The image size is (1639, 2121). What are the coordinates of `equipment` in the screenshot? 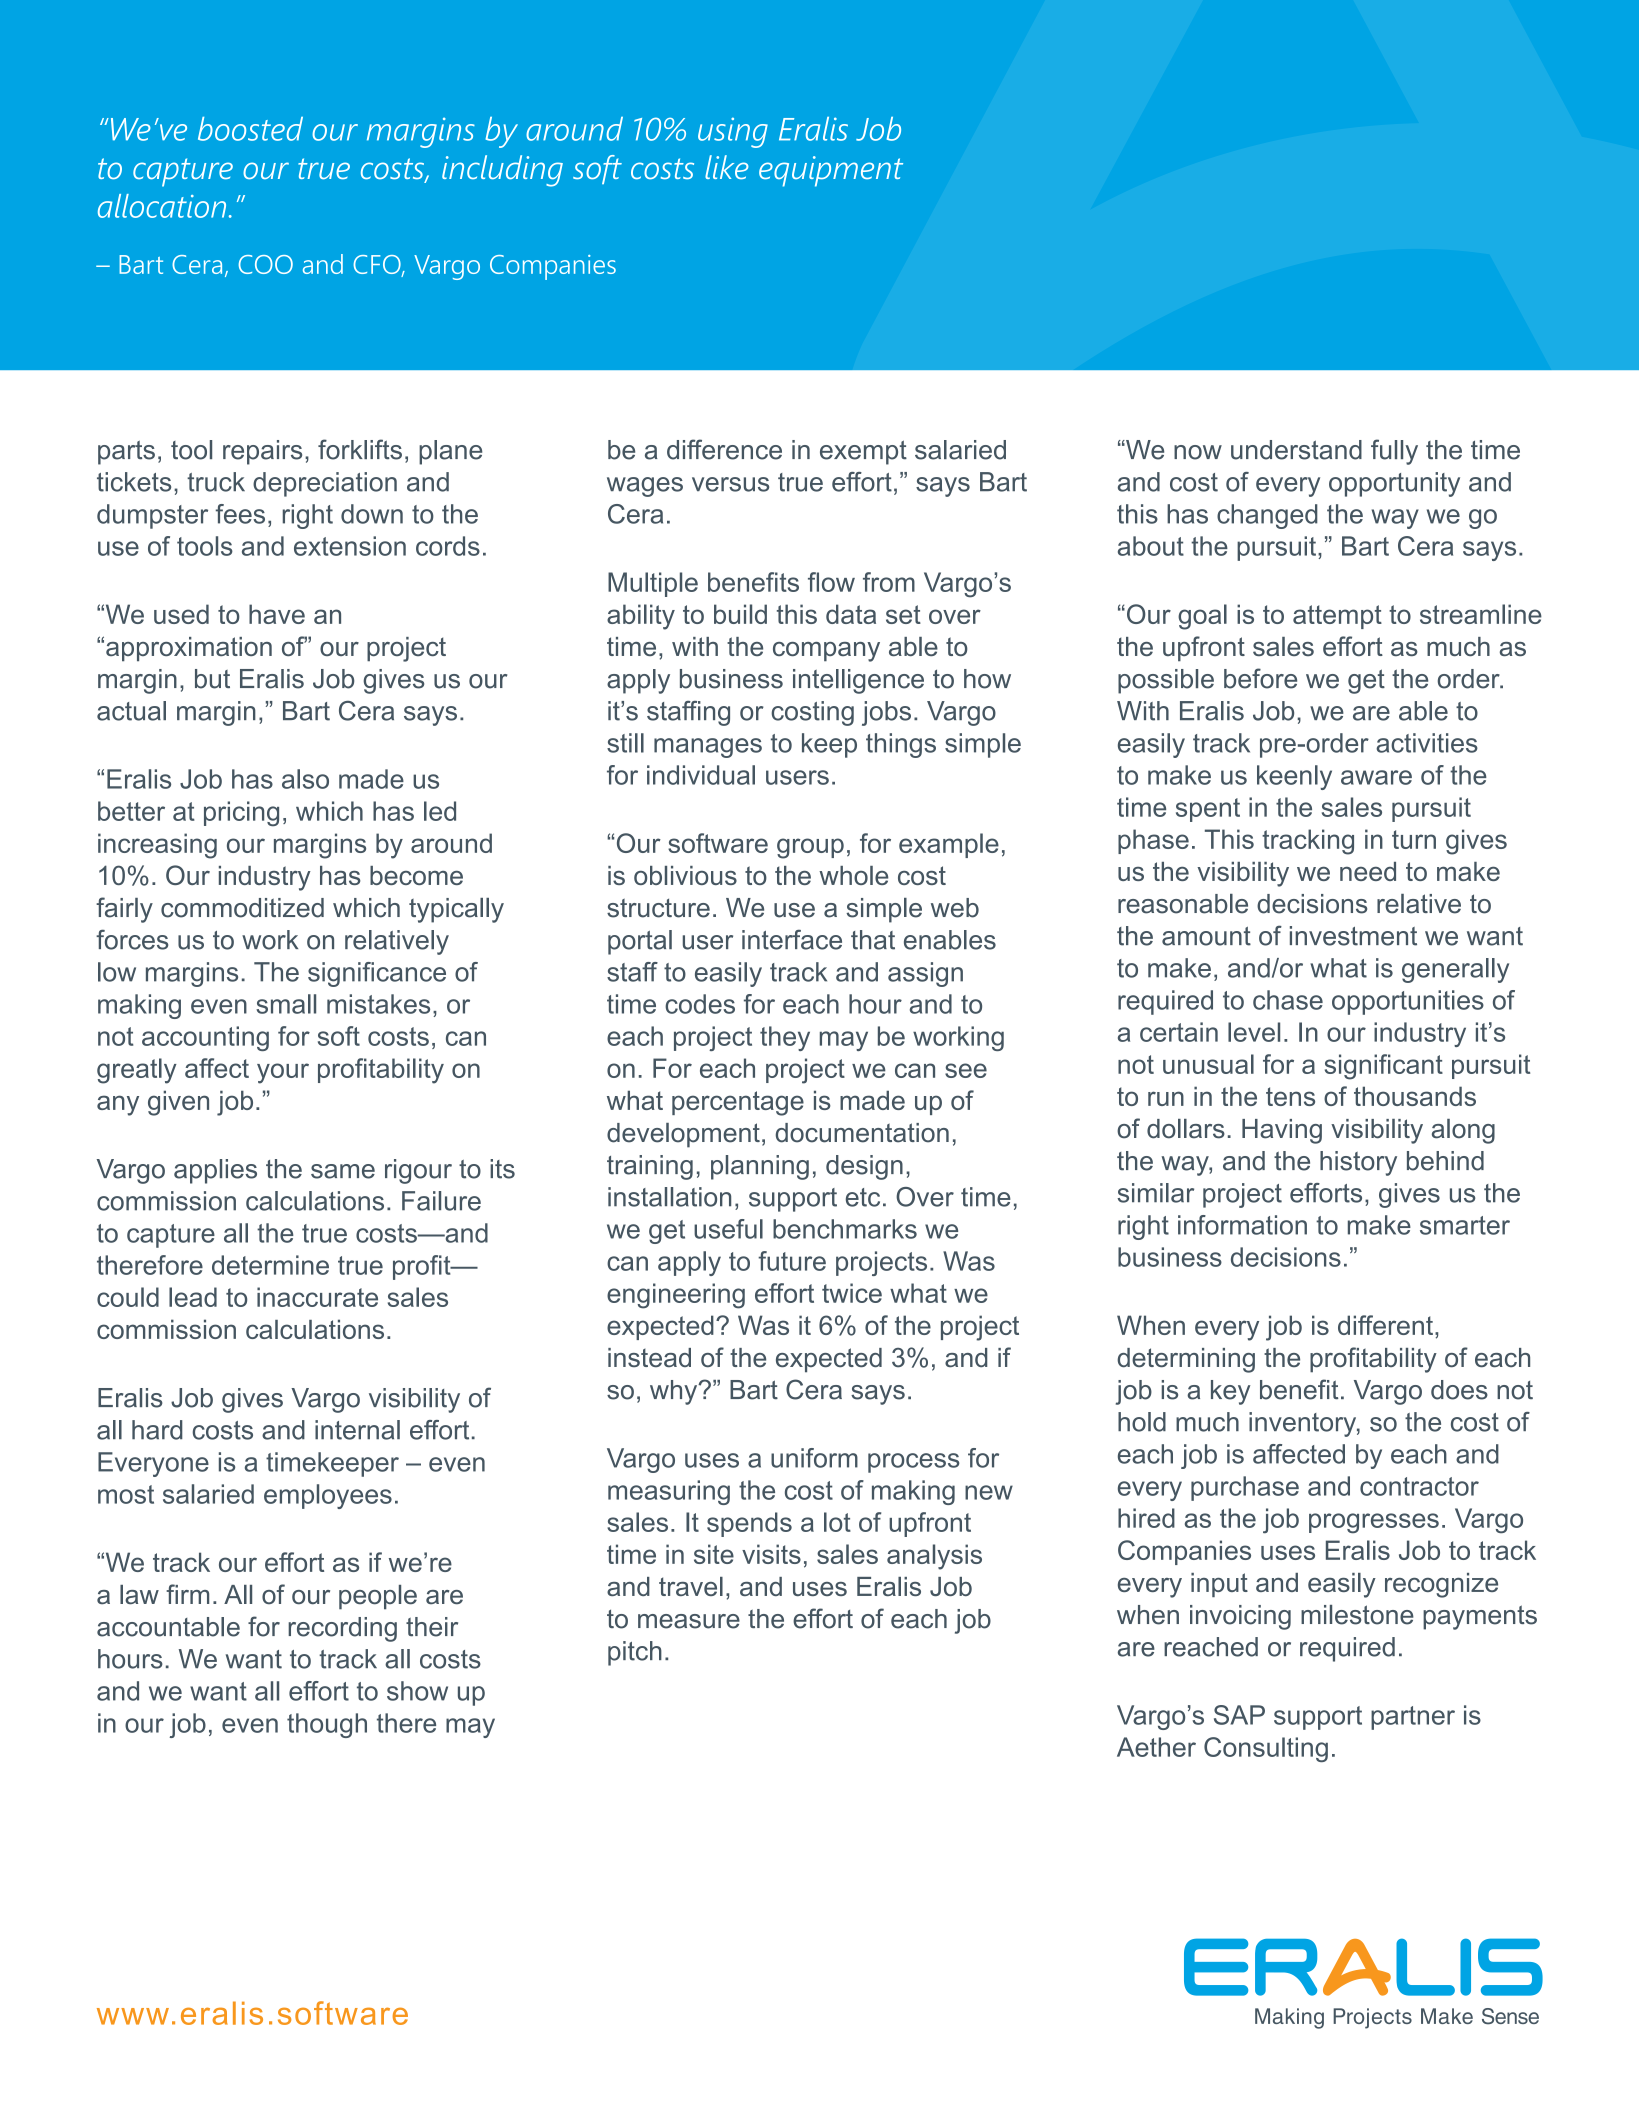 It's located at (831, 171).
